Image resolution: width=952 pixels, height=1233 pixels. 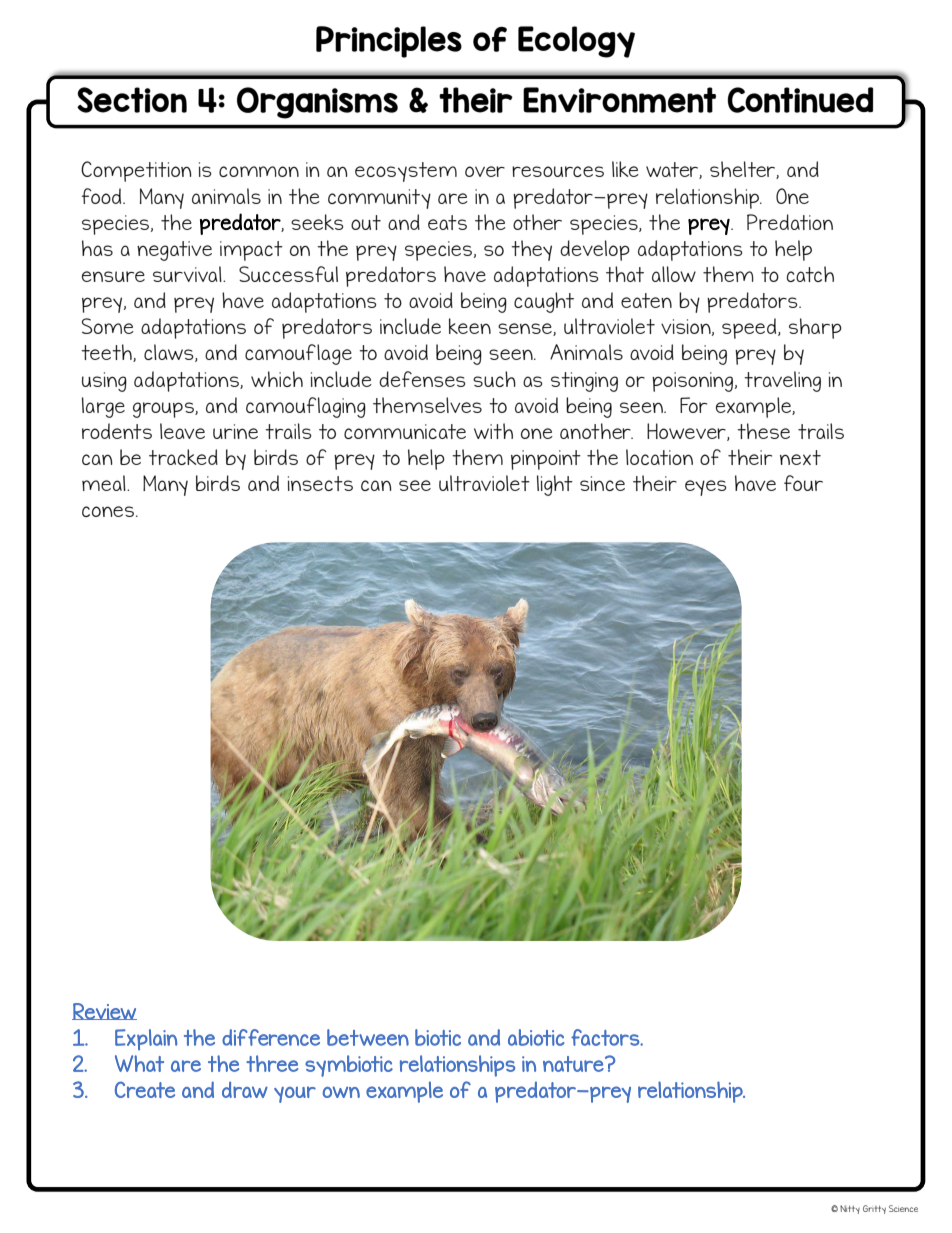 I want to click on with, so click(x=493, y=431).
